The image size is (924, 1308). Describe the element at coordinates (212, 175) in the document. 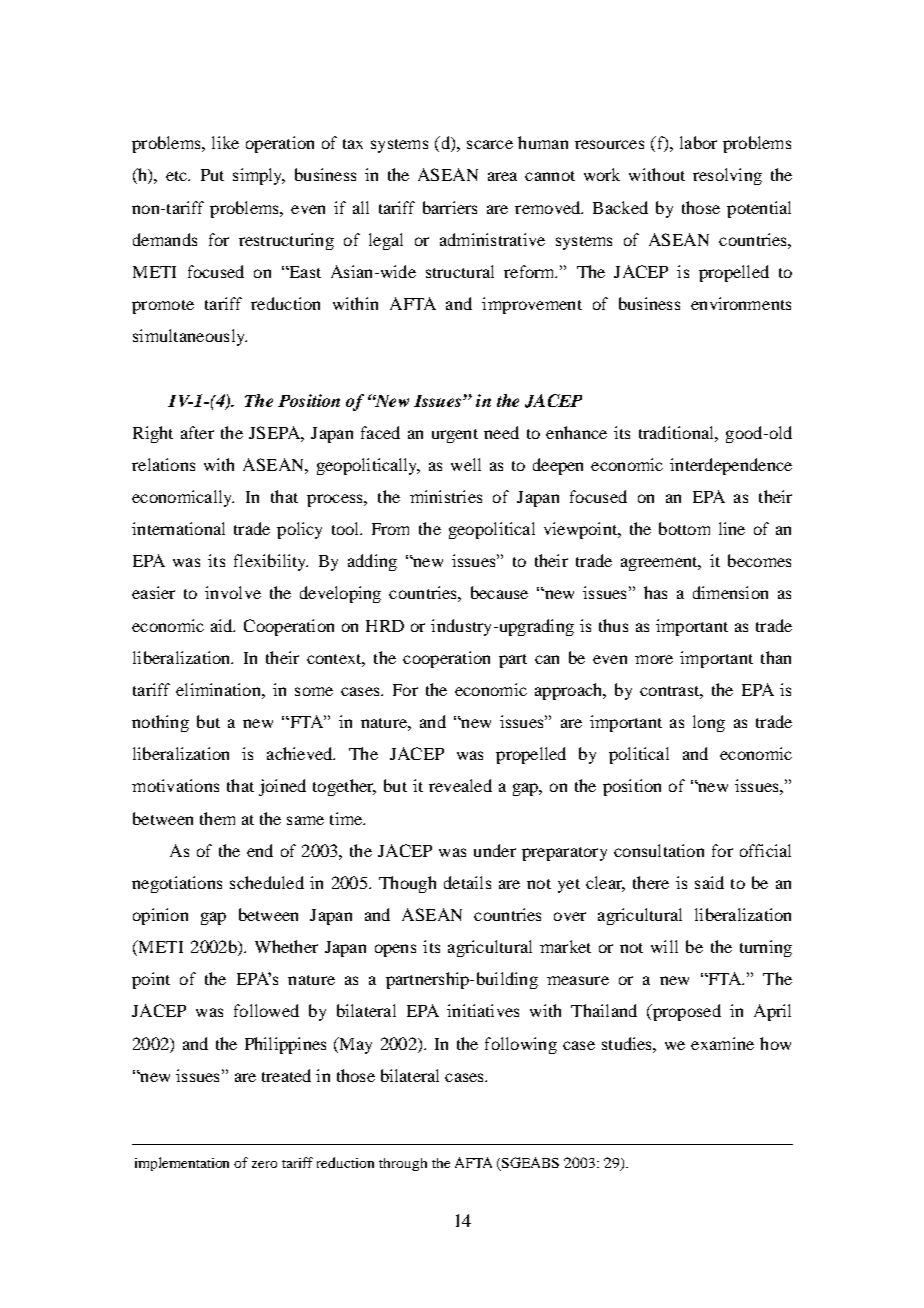

I see `Put` at that location.
